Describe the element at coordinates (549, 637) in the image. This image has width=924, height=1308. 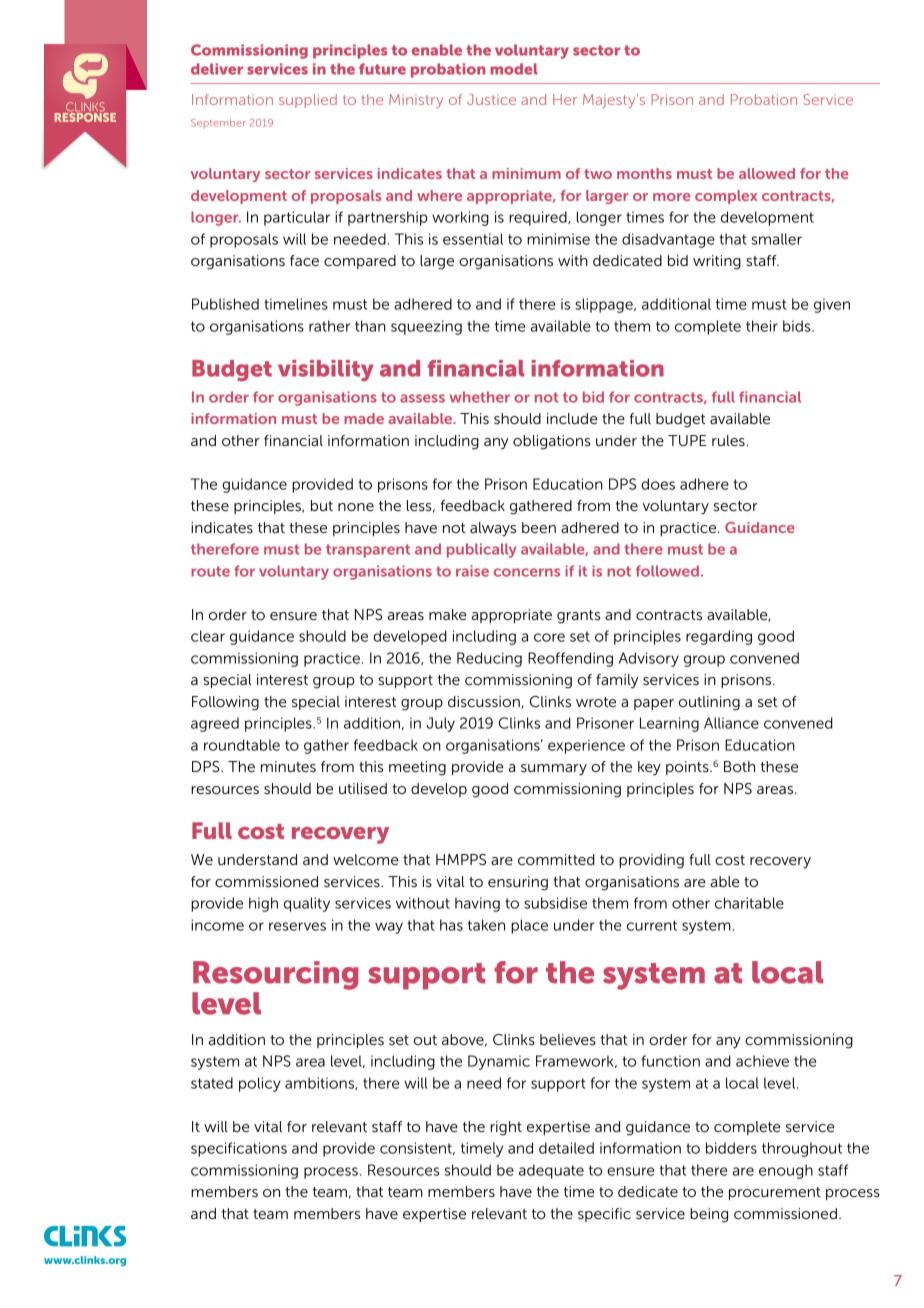
I see `core` at that location.
